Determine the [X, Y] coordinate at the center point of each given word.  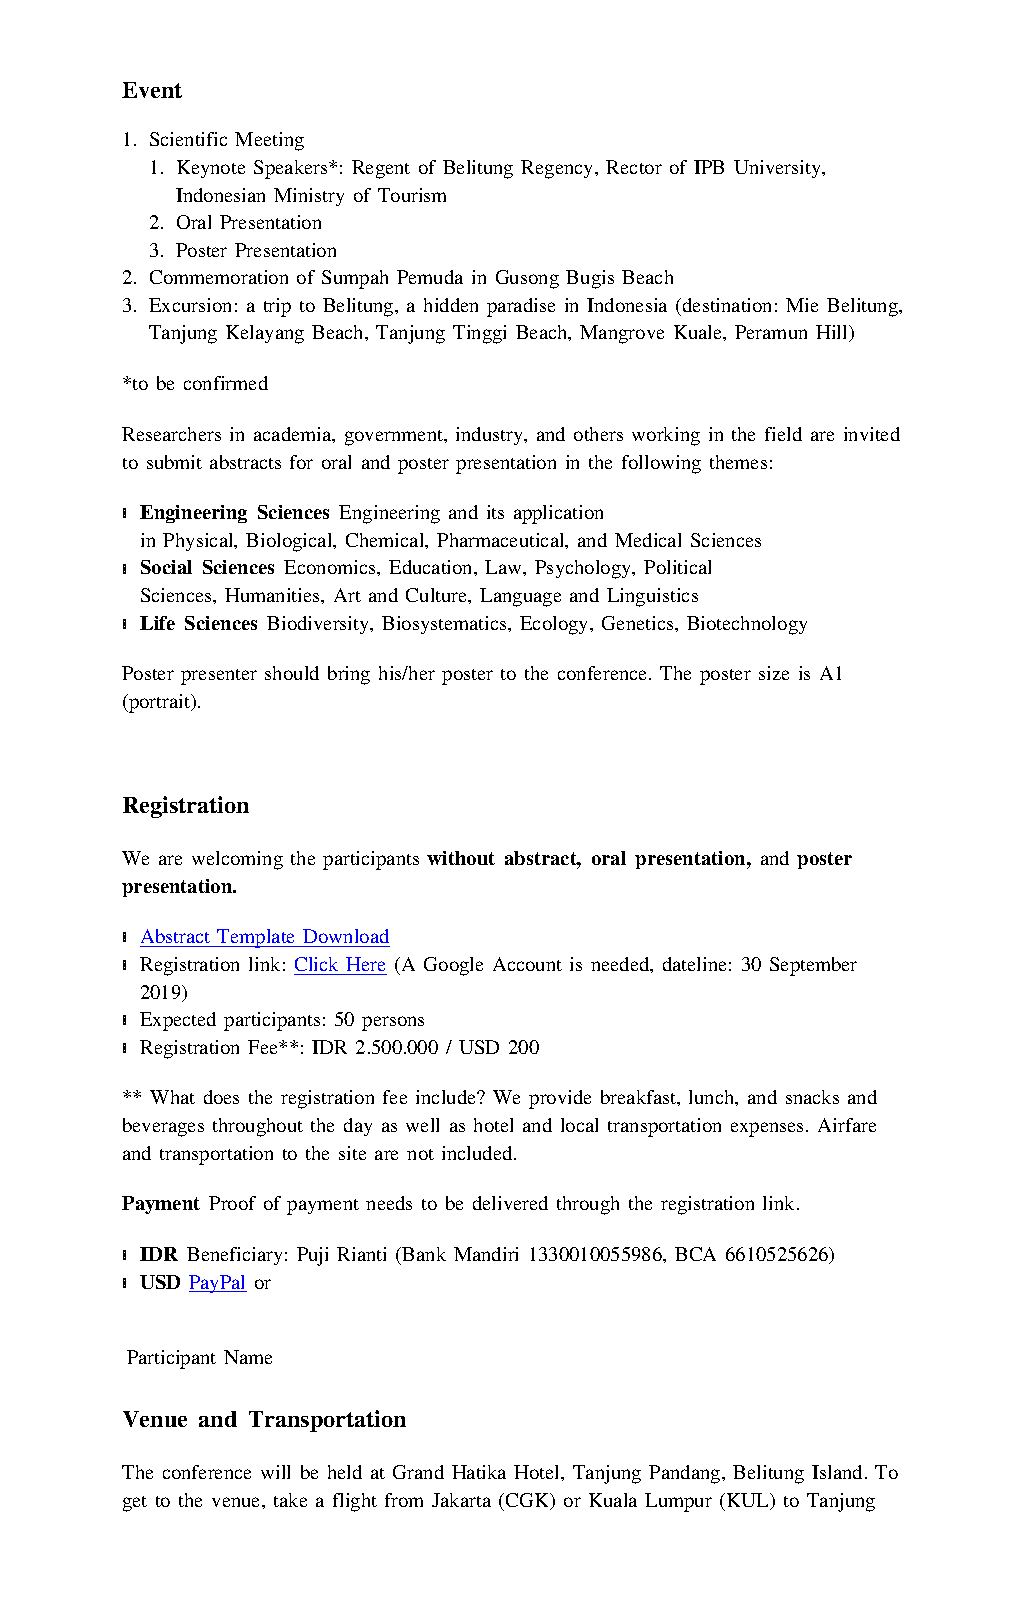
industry [491, 436]
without [461, 858]
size [774, 673]
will [275, 1472]
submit [174, 462]
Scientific [188, 139]
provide [560, 1099]
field [783, 434]
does [221, 1097]
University [778, 169]
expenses [769, 1129]
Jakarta [461, 1500]
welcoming [237, 860]
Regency [558, 169]
